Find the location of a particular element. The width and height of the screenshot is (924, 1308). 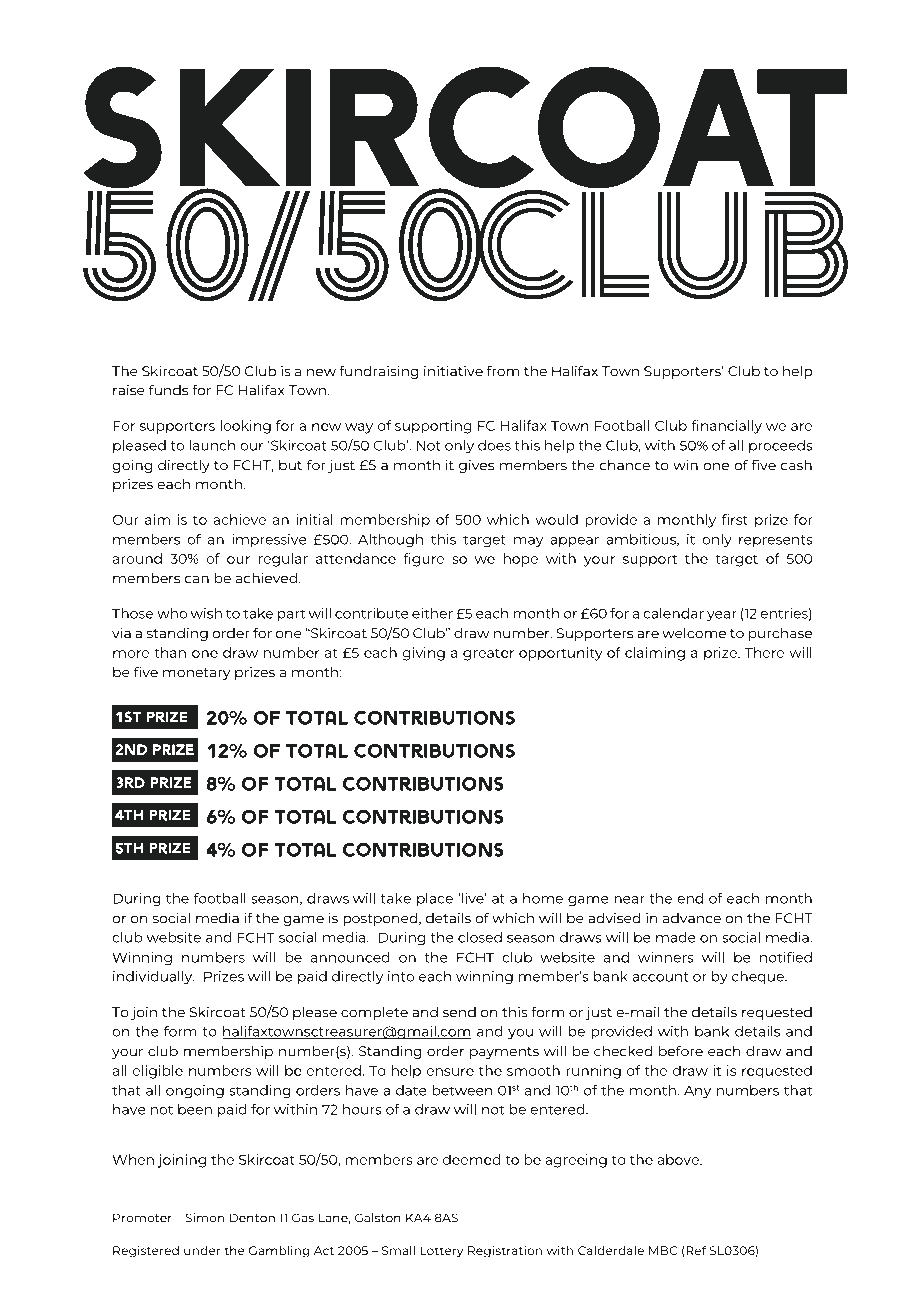

wish is located at coordinates (206, 613).
